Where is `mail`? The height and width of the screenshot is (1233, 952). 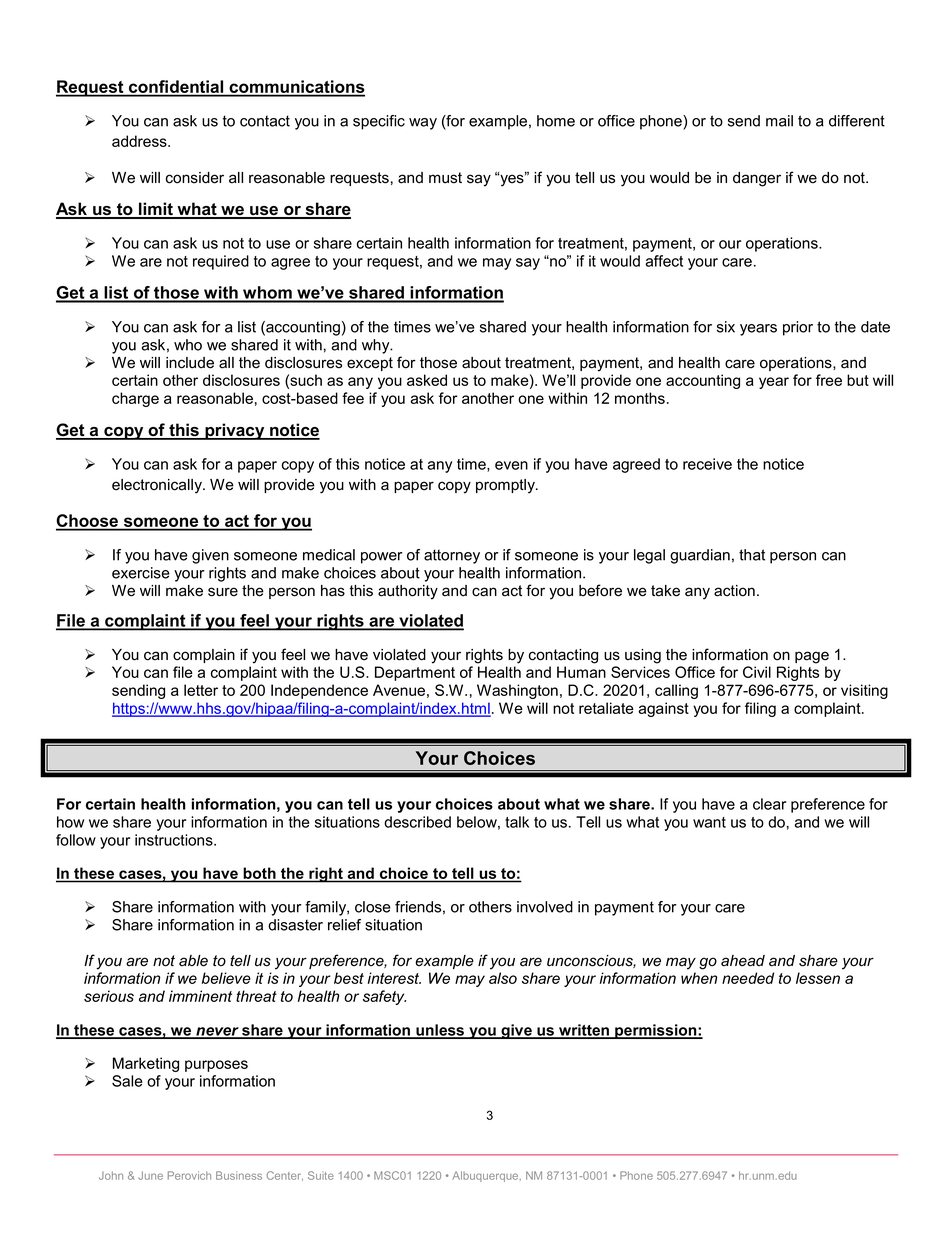
mail is located at coordinates (779, 121).
